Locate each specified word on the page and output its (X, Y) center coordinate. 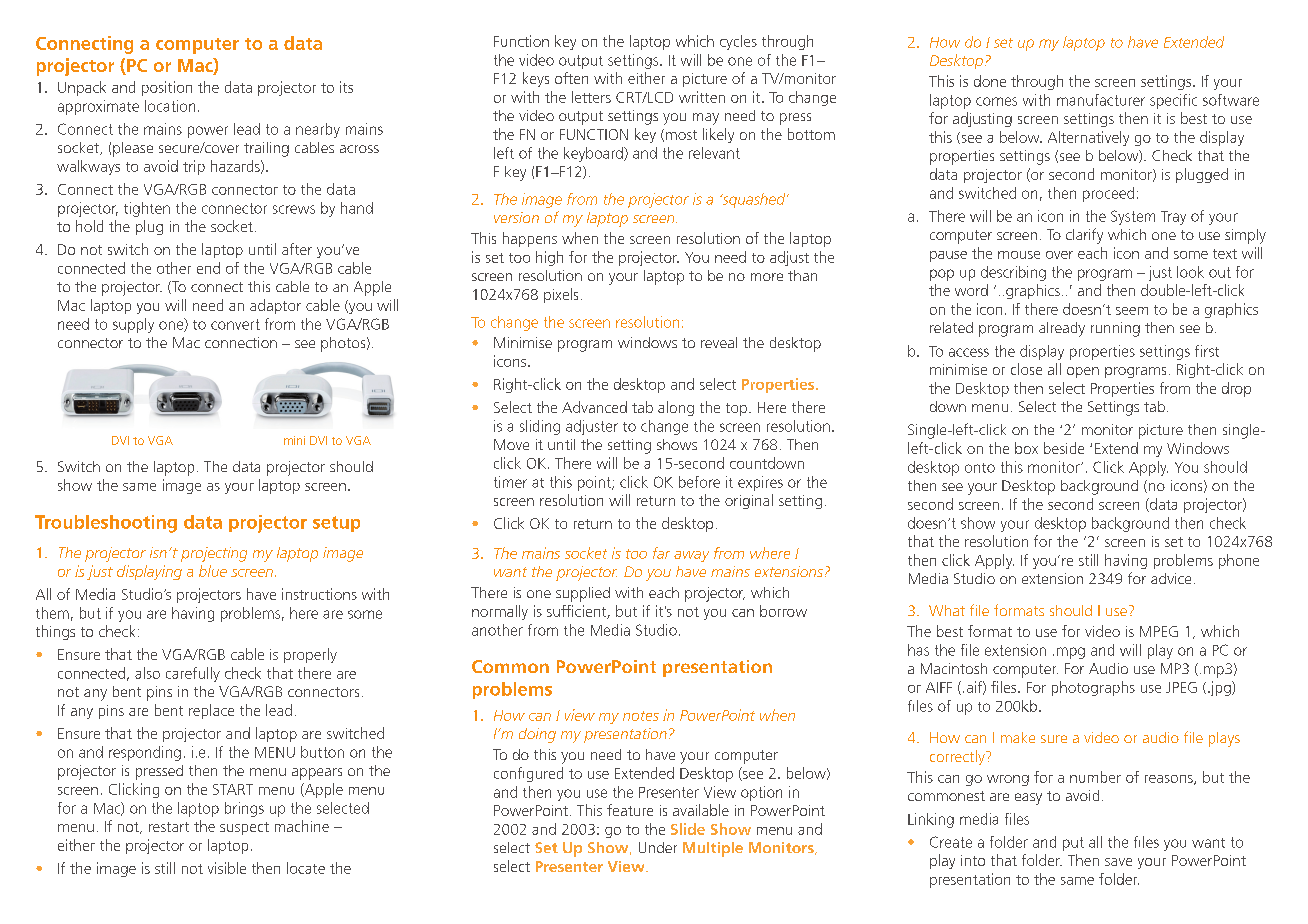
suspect (244, 828)
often (571, 78)
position (167, 88)
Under (658, 847)
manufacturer (1101, 100)
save (1118, 862)
